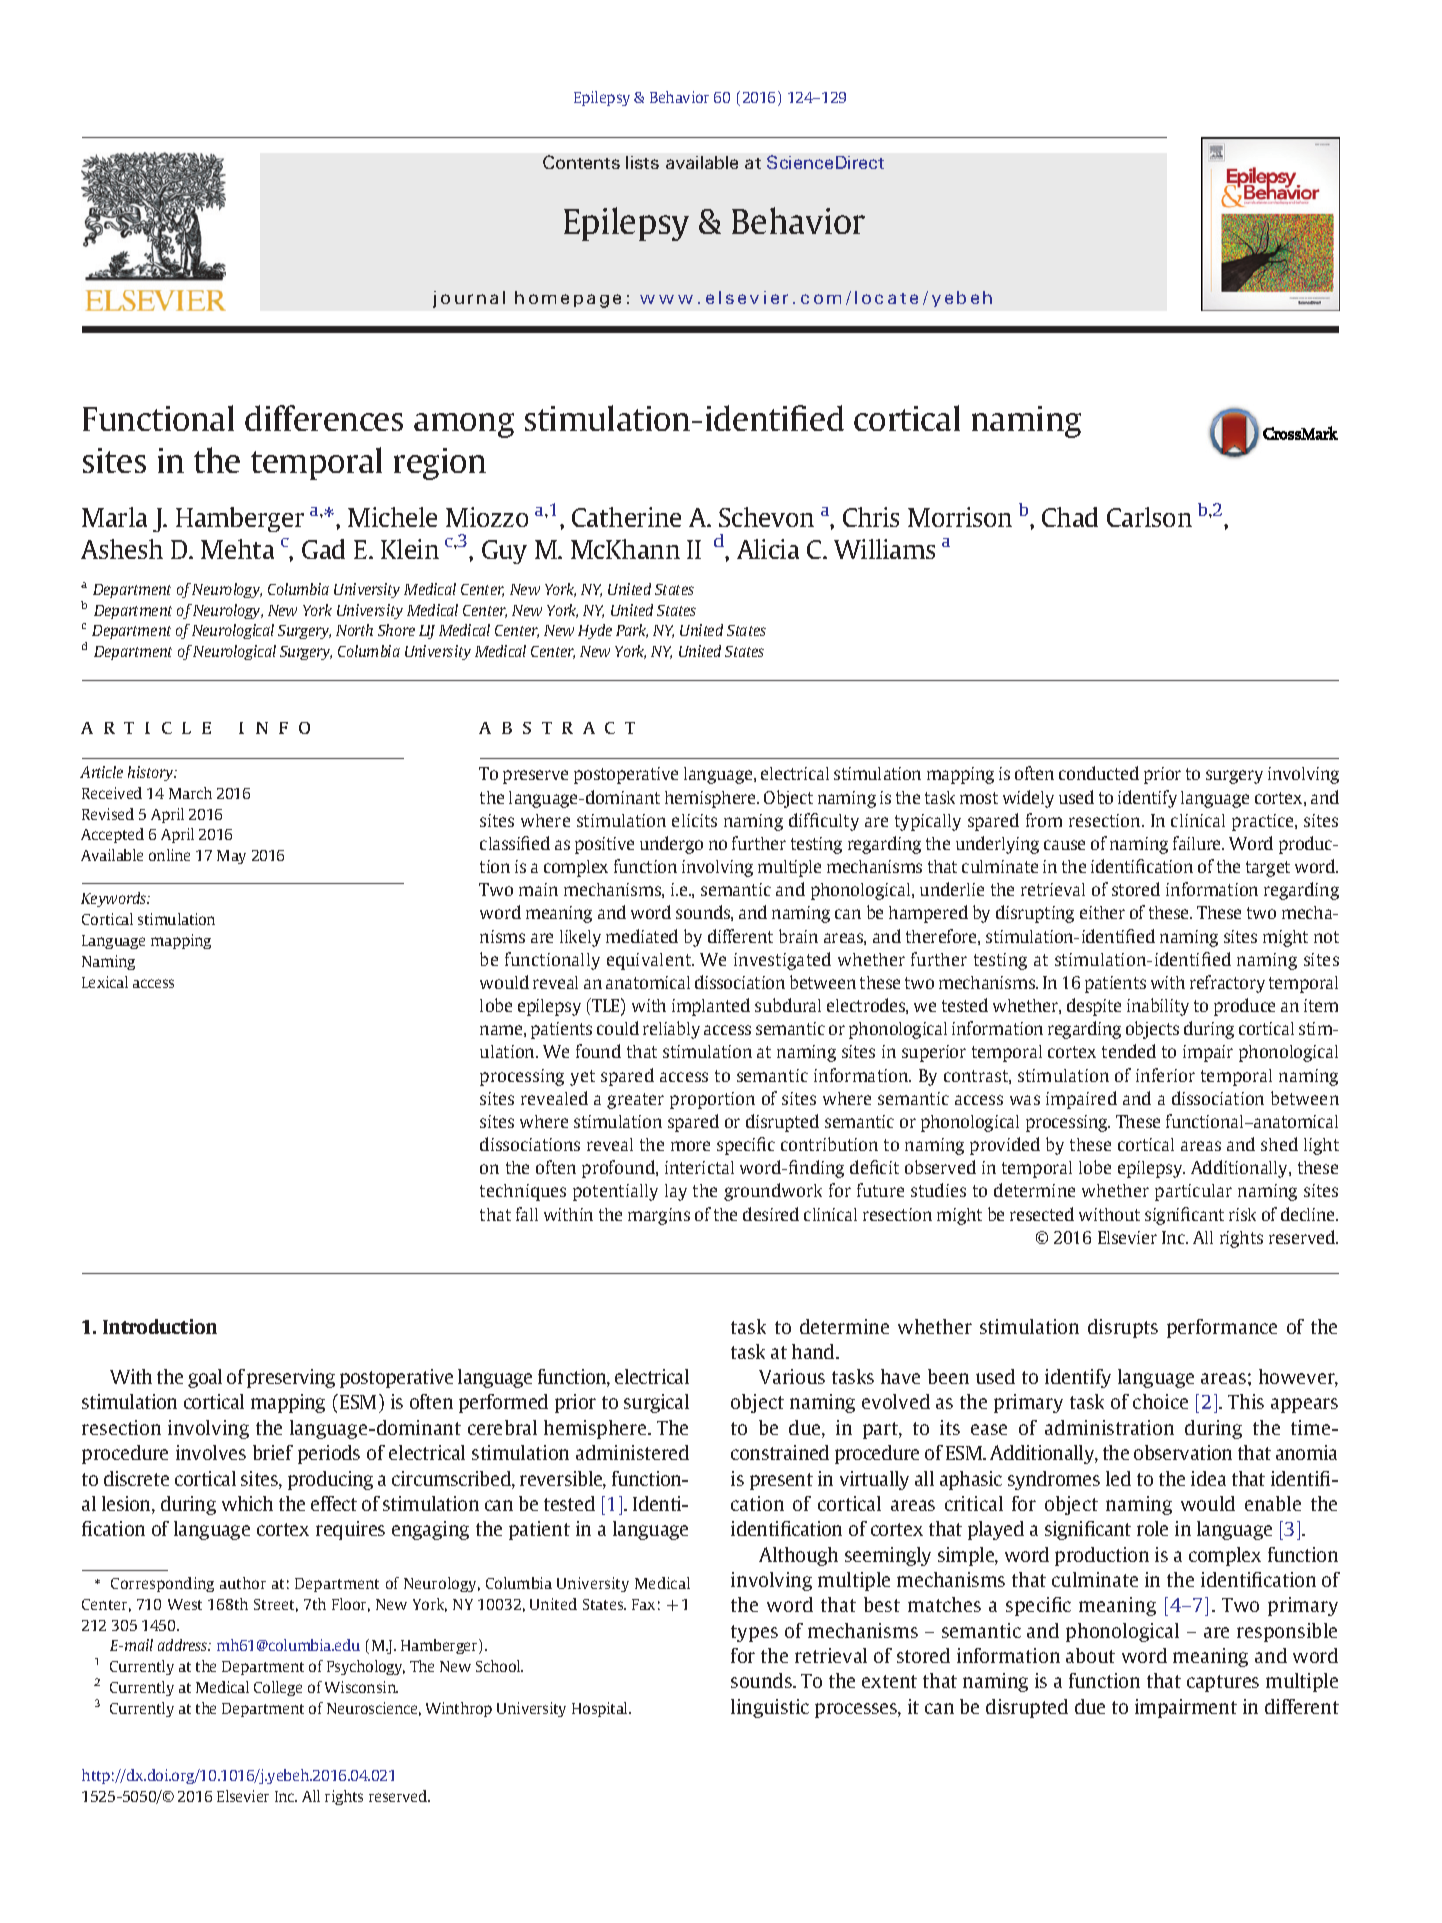 This screenshot has width=1442, height=1923. What do you see at coordinates (354, 630) in the screenshot?
I see `North` at bounding box center [354, 630].
